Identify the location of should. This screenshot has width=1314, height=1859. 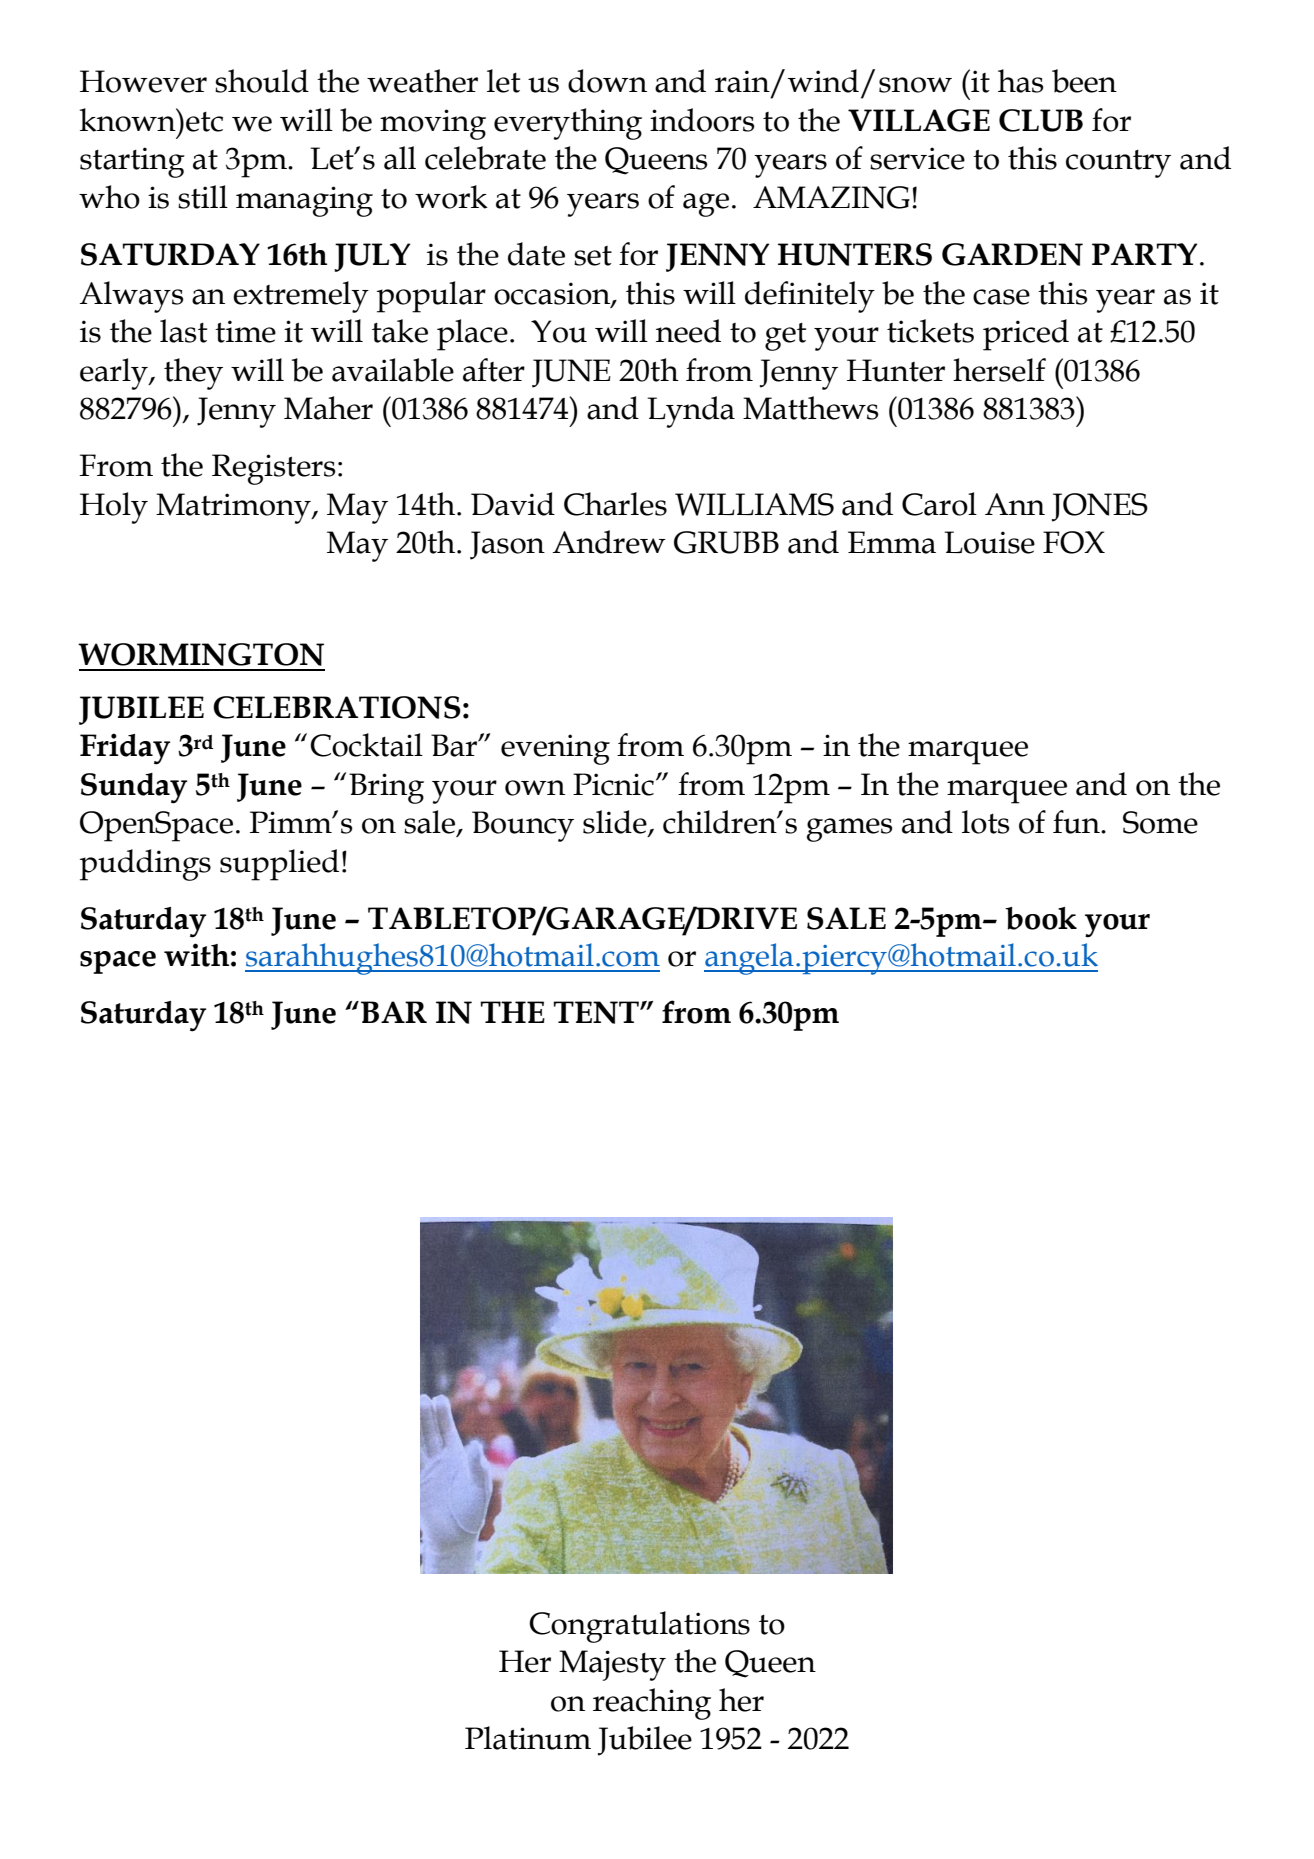
(262, 81).
